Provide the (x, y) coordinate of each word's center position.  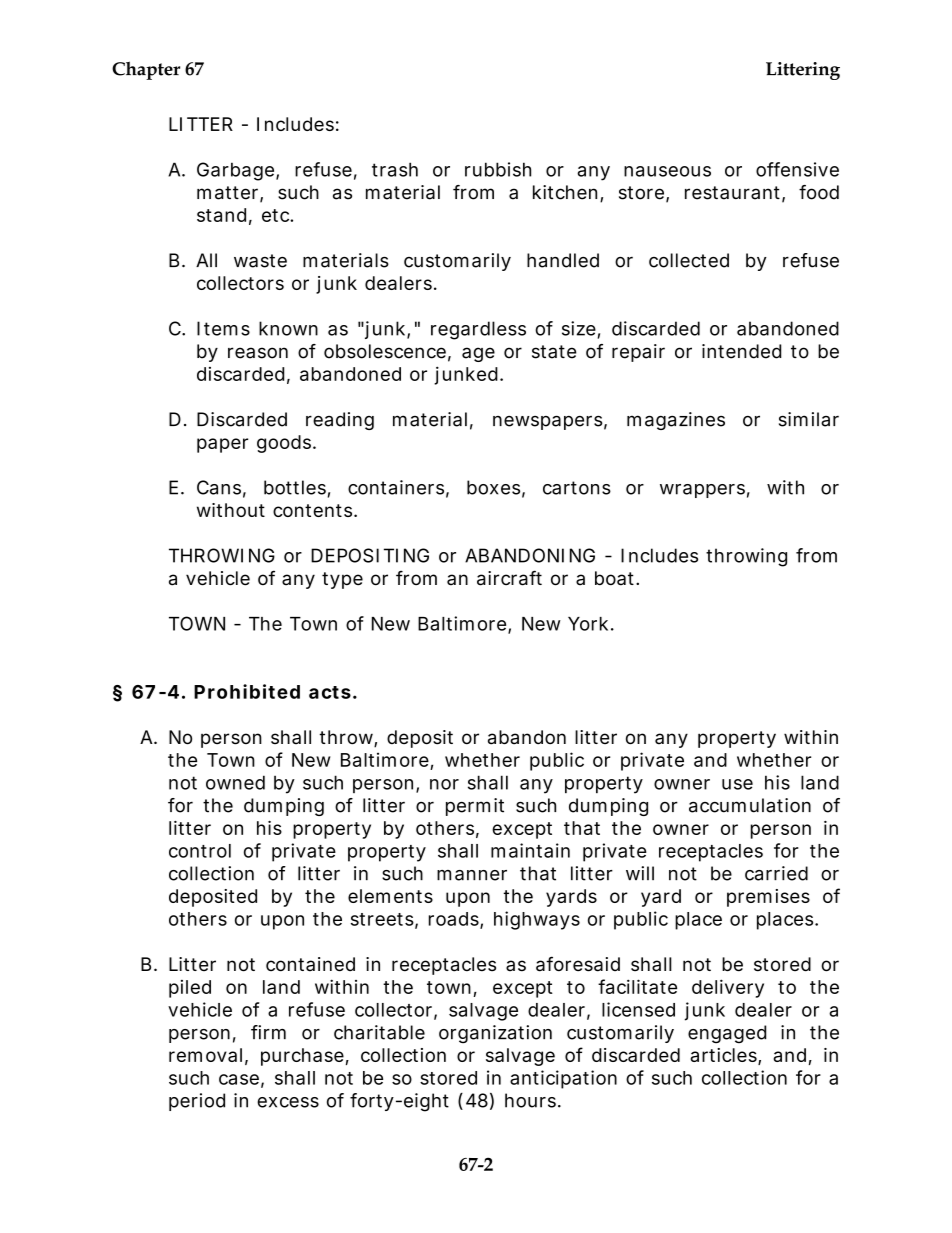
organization (495, 1034)
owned (235, 782)
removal (205, 1055)
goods (286, 444)
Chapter (146, 70)
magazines (676, 421)
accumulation (750, 805)
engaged (727, 1034)
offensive (797, 169)
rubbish (498, 169)
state (554, 352)
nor (444, 784)
